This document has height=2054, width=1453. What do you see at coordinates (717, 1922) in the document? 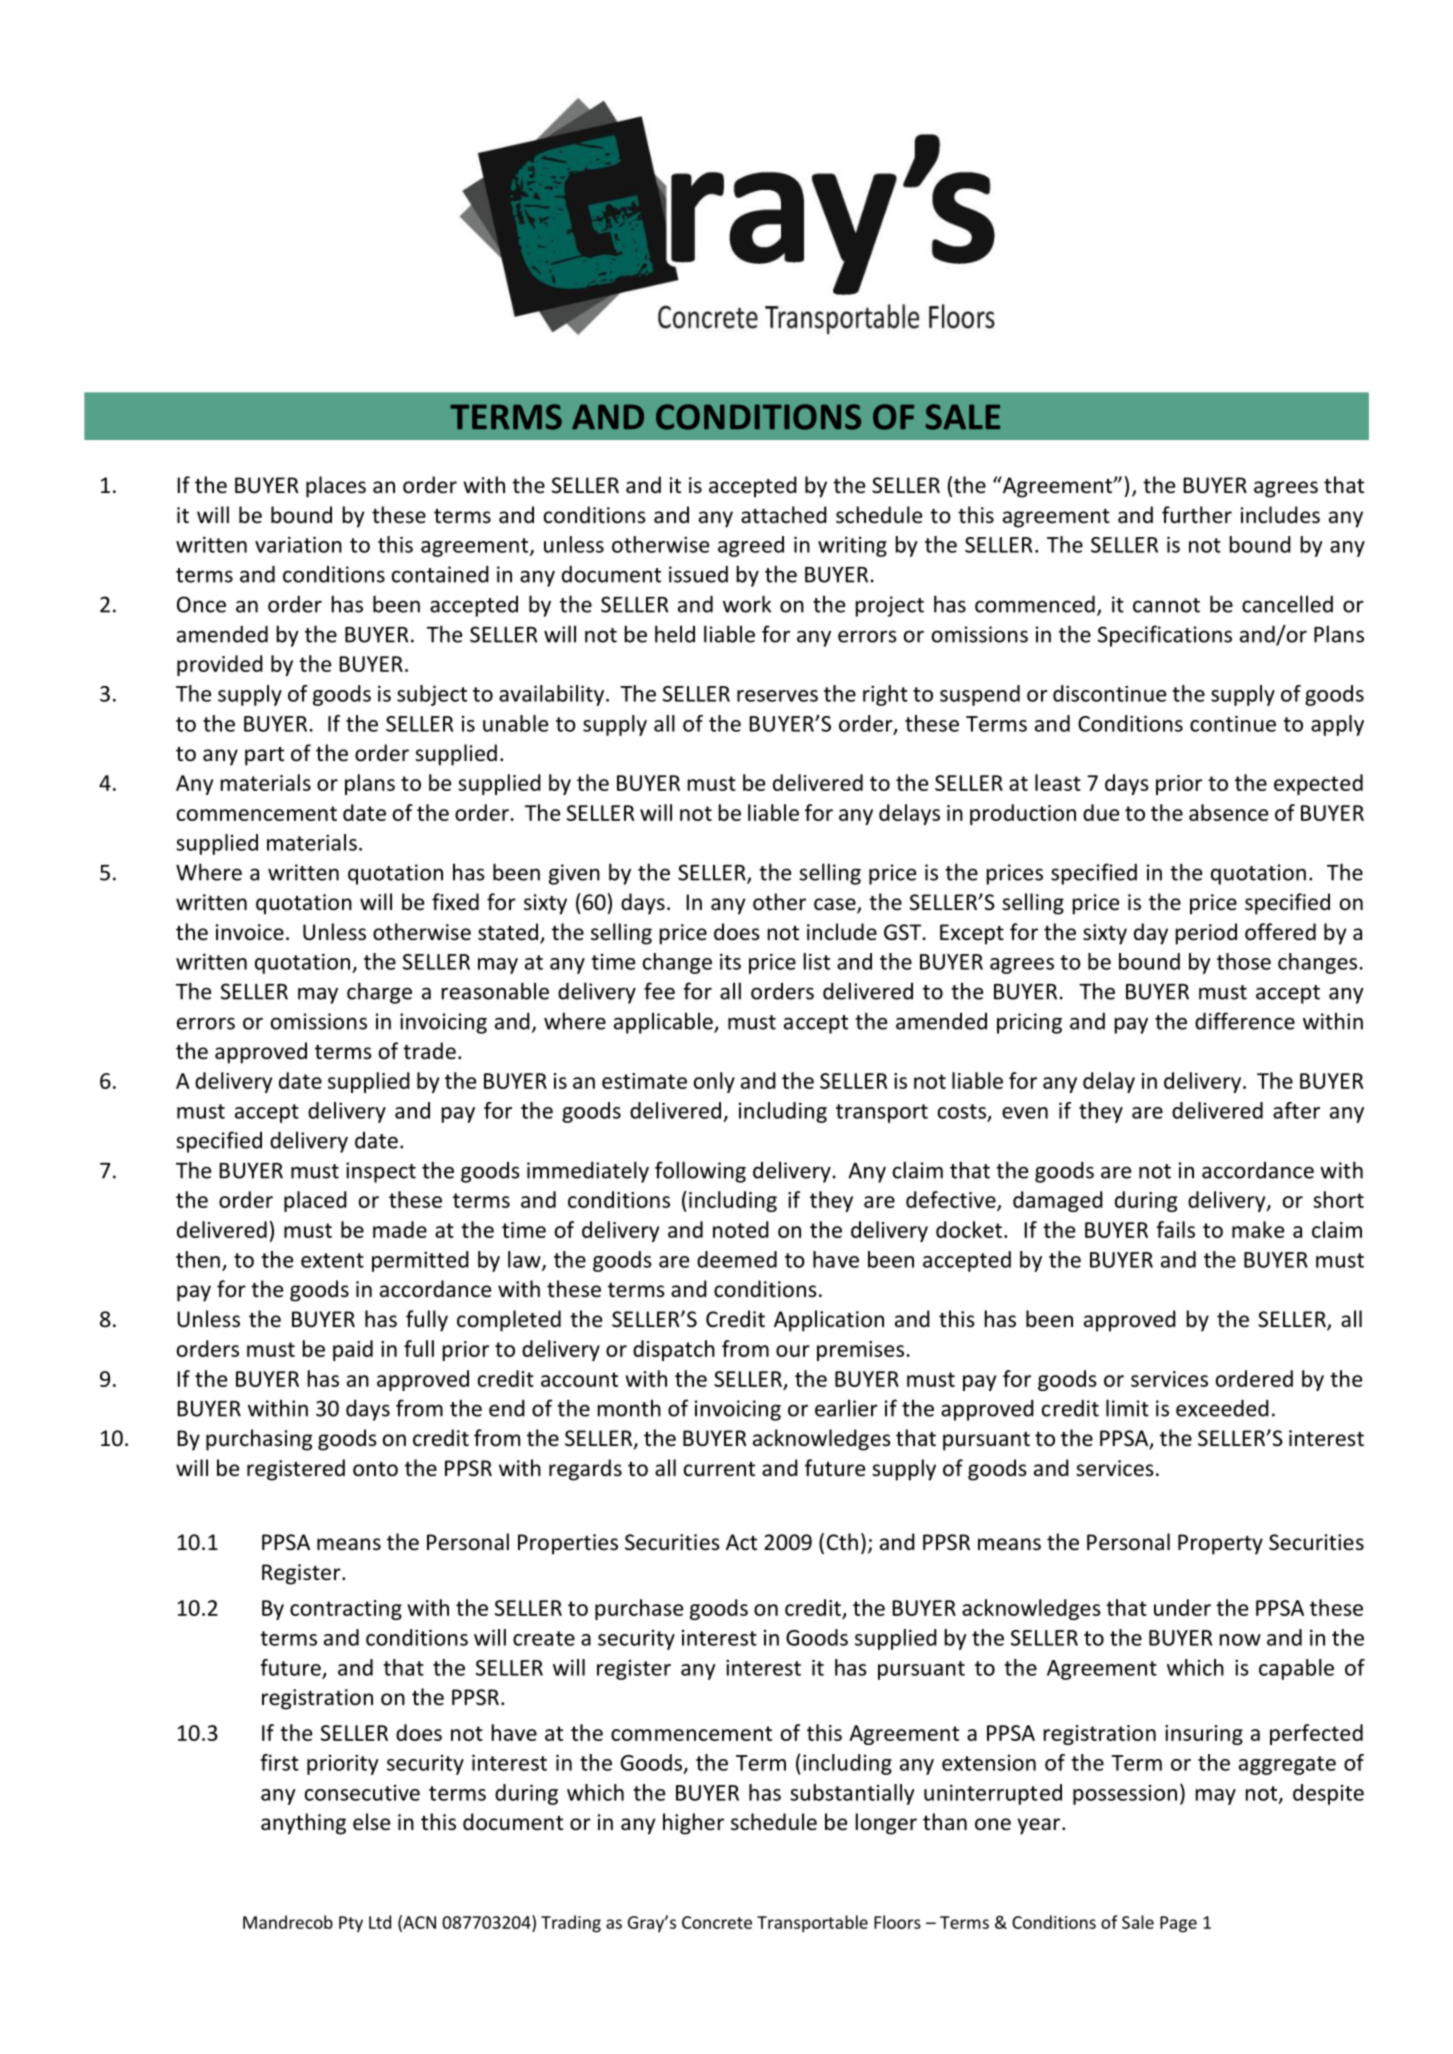
I see `Concrete` at bounding box center [717, 1922].
